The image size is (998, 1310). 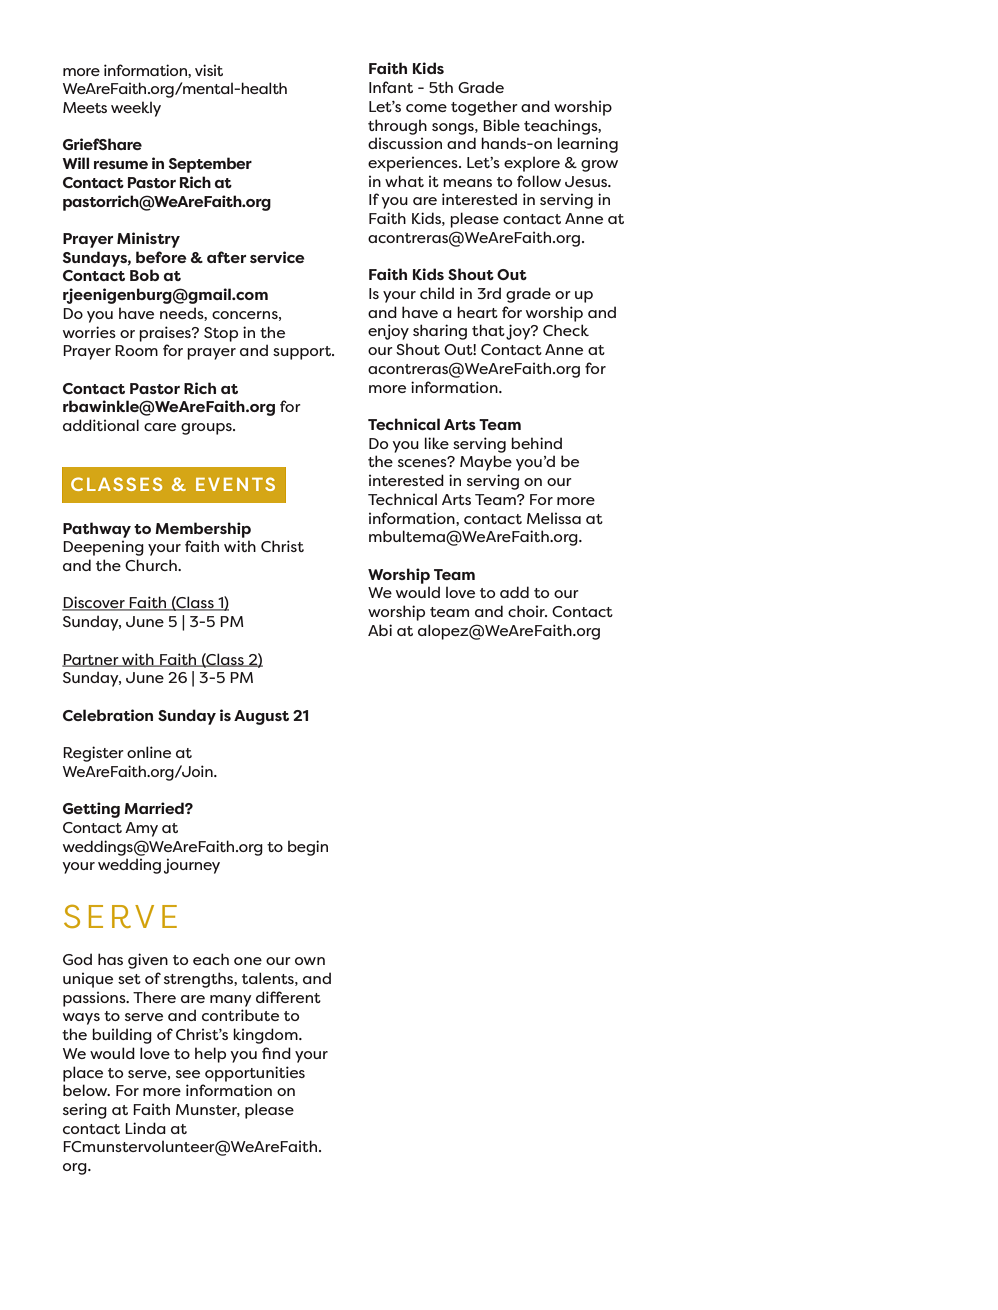 What do you see at coordinates (566, 330) in the screenshot?
I see `Check` at bounding box center [566, 330].
